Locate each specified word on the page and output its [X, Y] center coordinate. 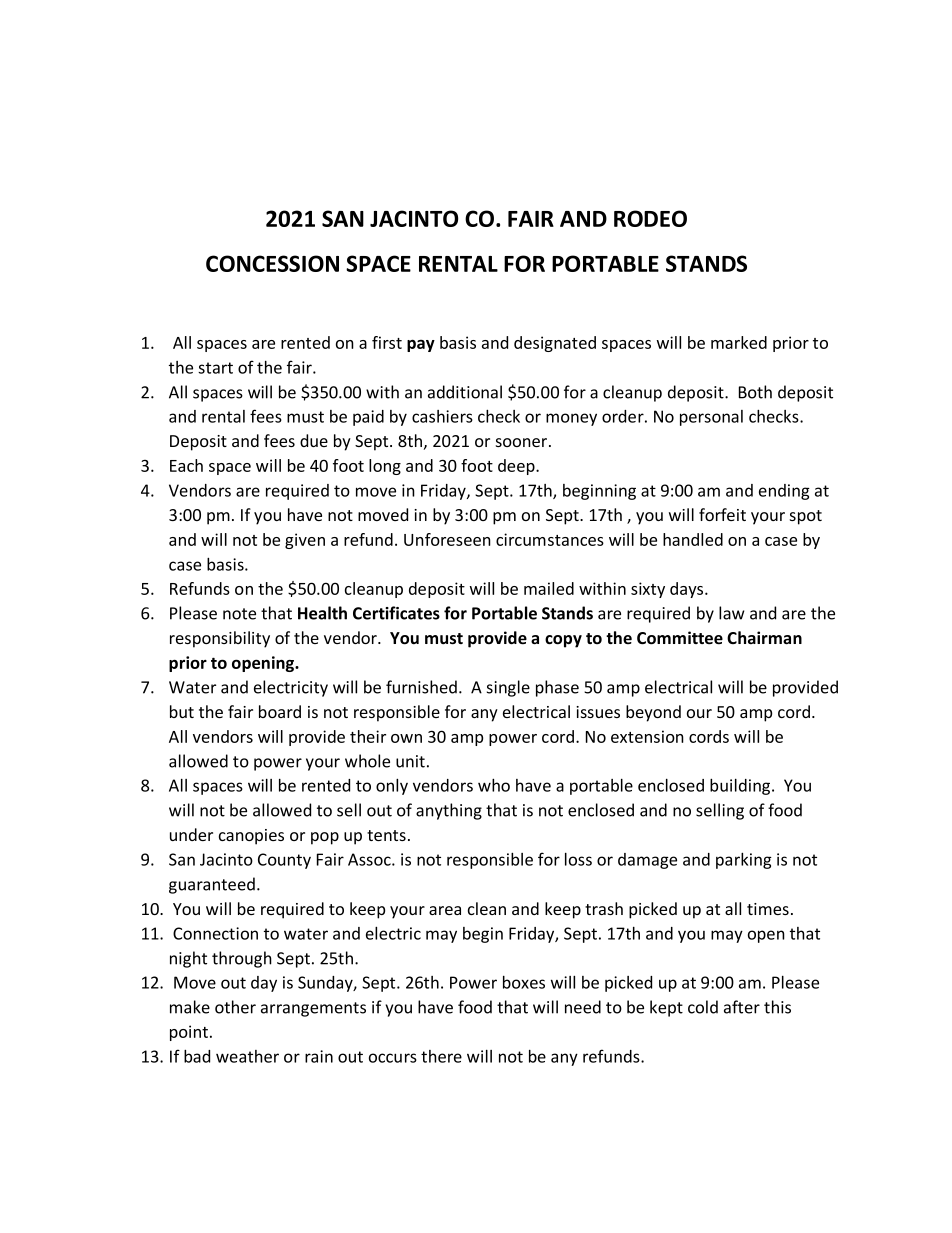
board [280, 711]
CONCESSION [272, 263]
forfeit [722, 514]
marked [739, 342]
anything [449, 811]
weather [247, 1056]
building [741, 786]
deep [517, 467]
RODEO [650, 218]
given [305, 541]
